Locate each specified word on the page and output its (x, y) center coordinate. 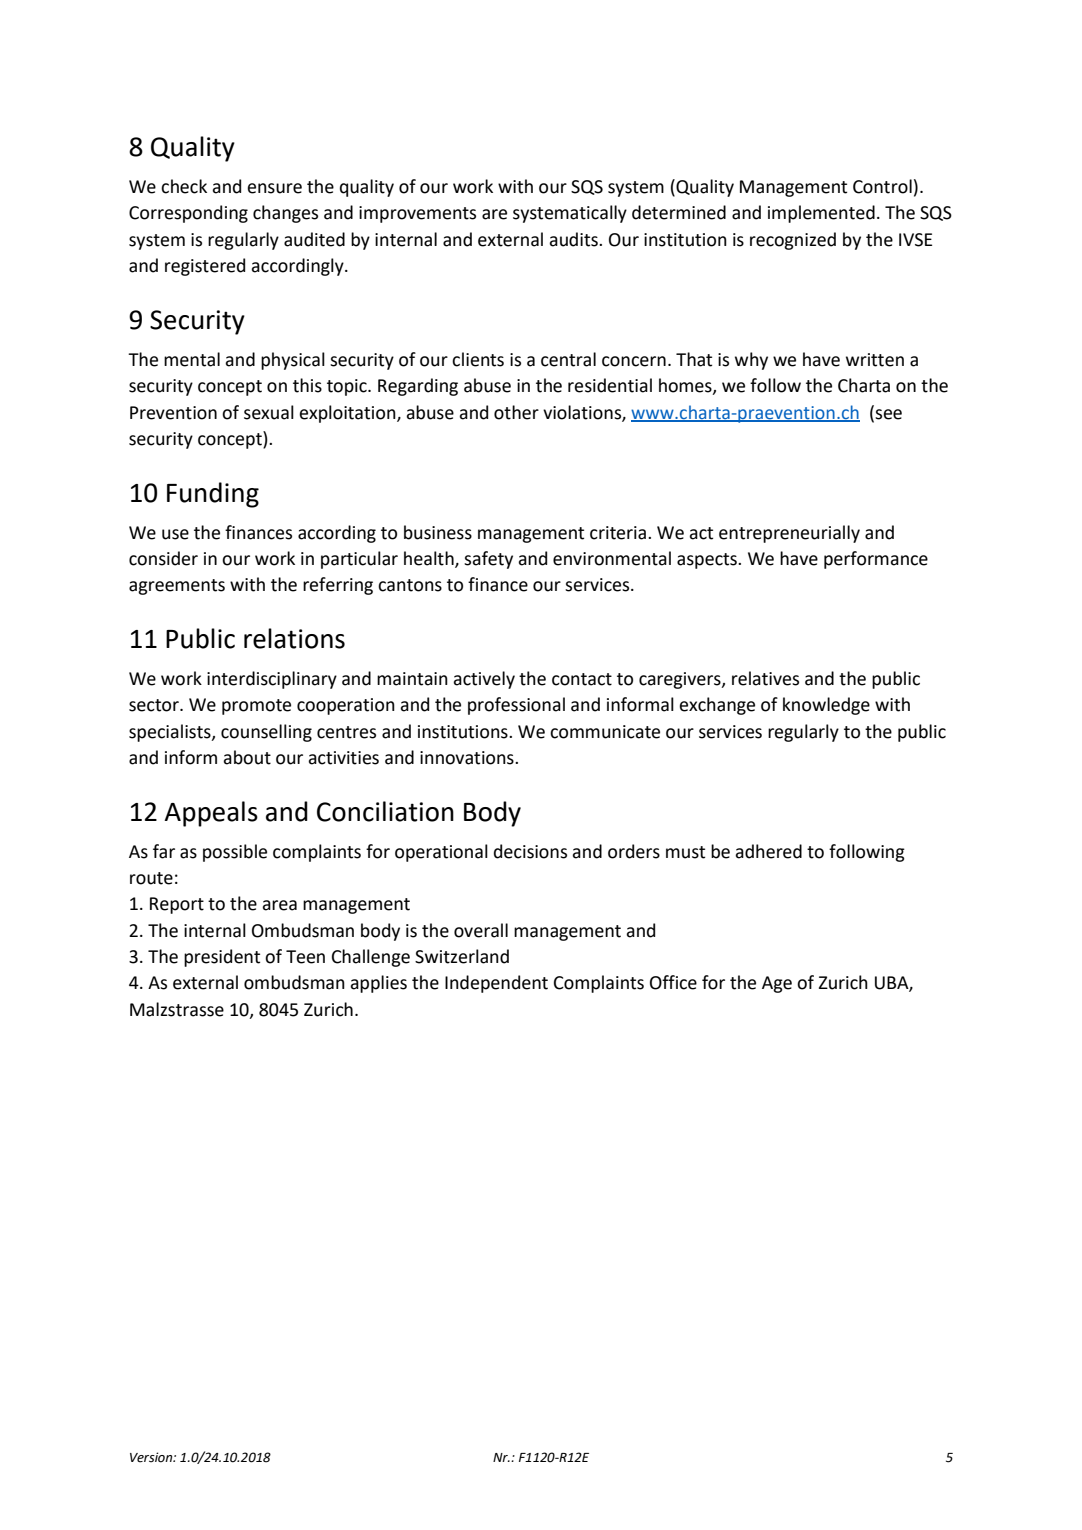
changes (285, 214)
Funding (213, 495)
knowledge (826, 706)
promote (256, 707)
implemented (821, 214)
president (222, 958)
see (888, 414)
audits (574, 239)
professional (516, 706)
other (516, 412)
